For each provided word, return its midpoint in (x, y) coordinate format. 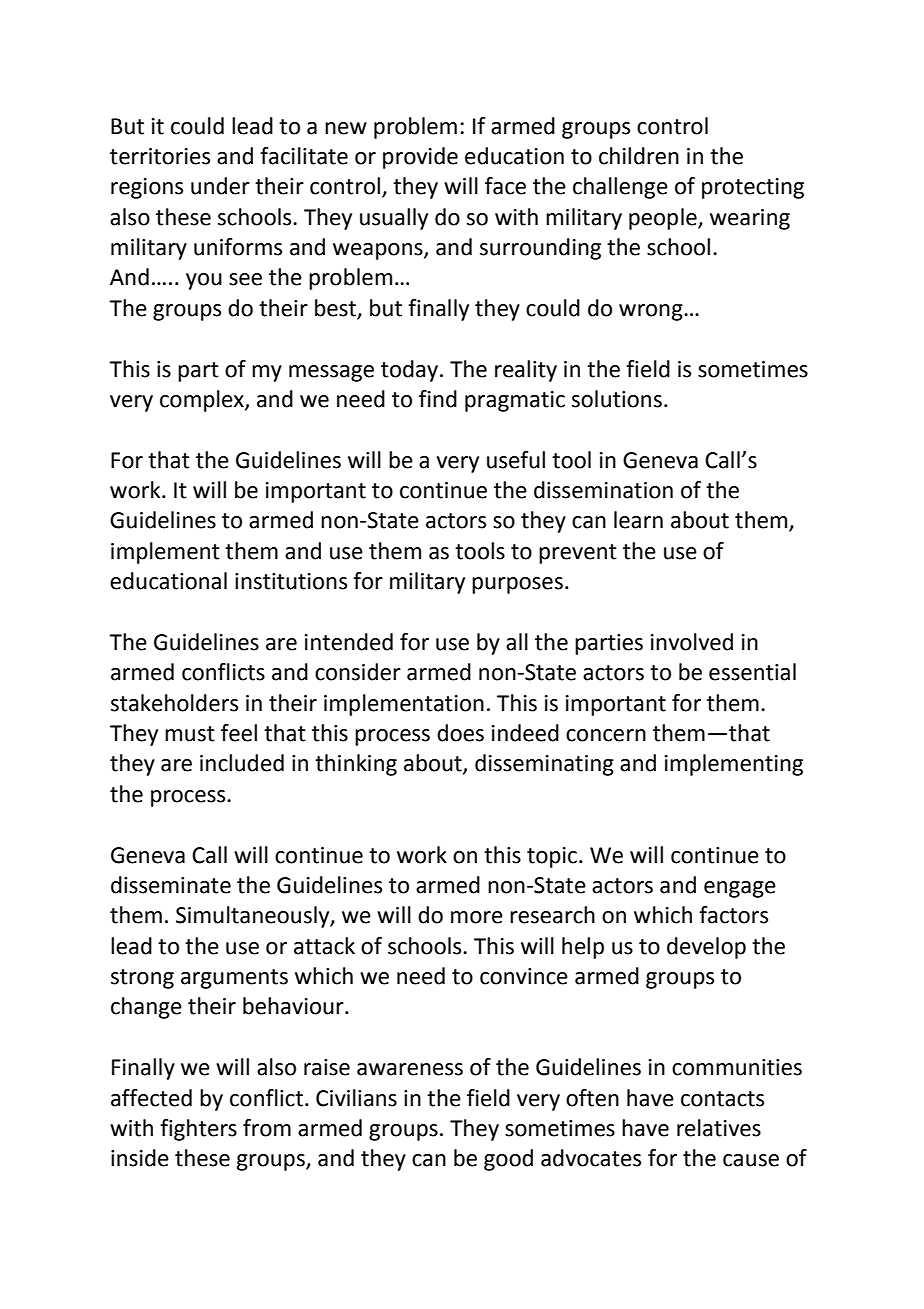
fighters (198, 1130)
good (508, 1160)
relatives (719, 1128)
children (639, 156)
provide (420, 158)
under (220, 186)
